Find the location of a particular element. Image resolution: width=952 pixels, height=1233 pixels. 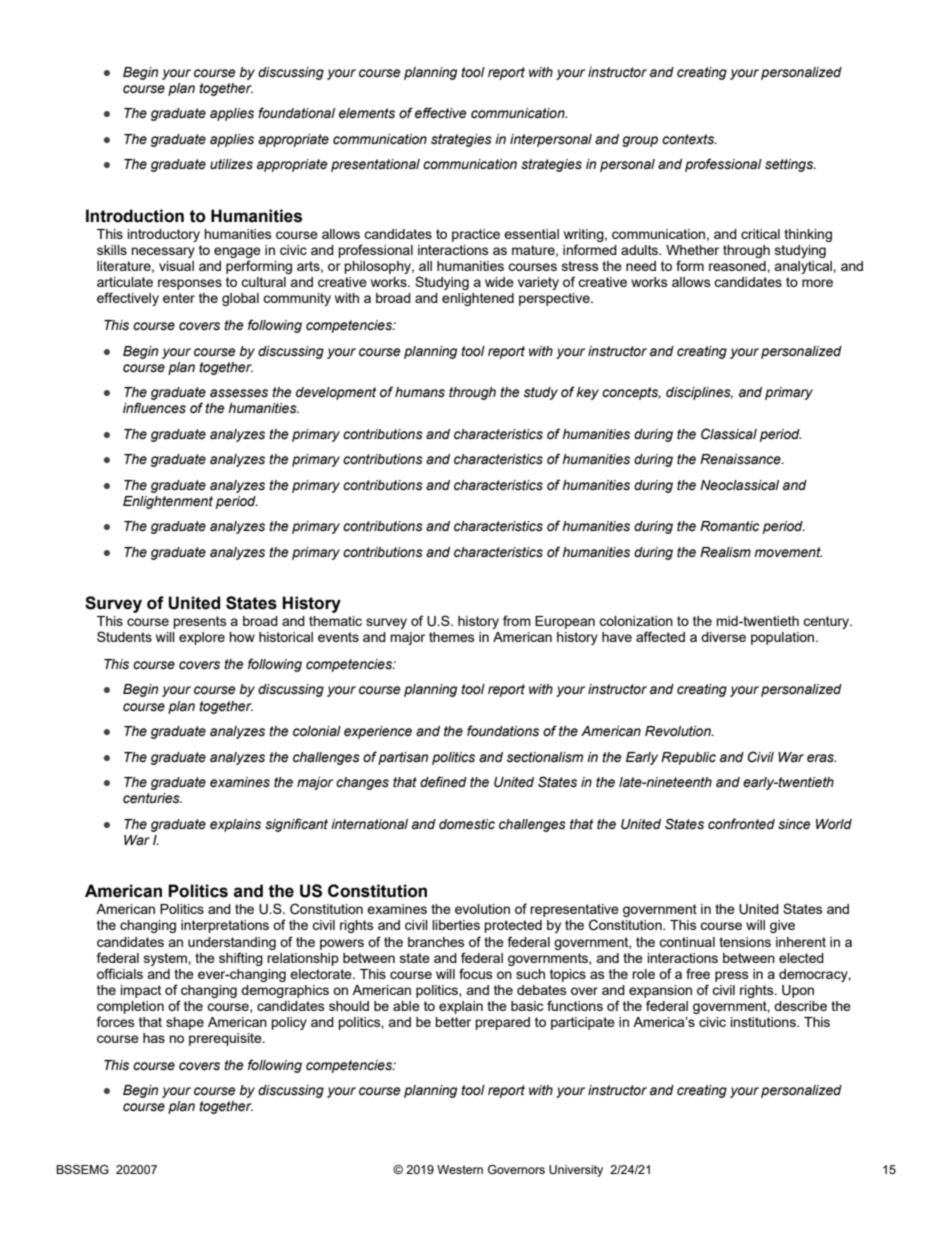

presentational is located at coordinates (375, 165).
